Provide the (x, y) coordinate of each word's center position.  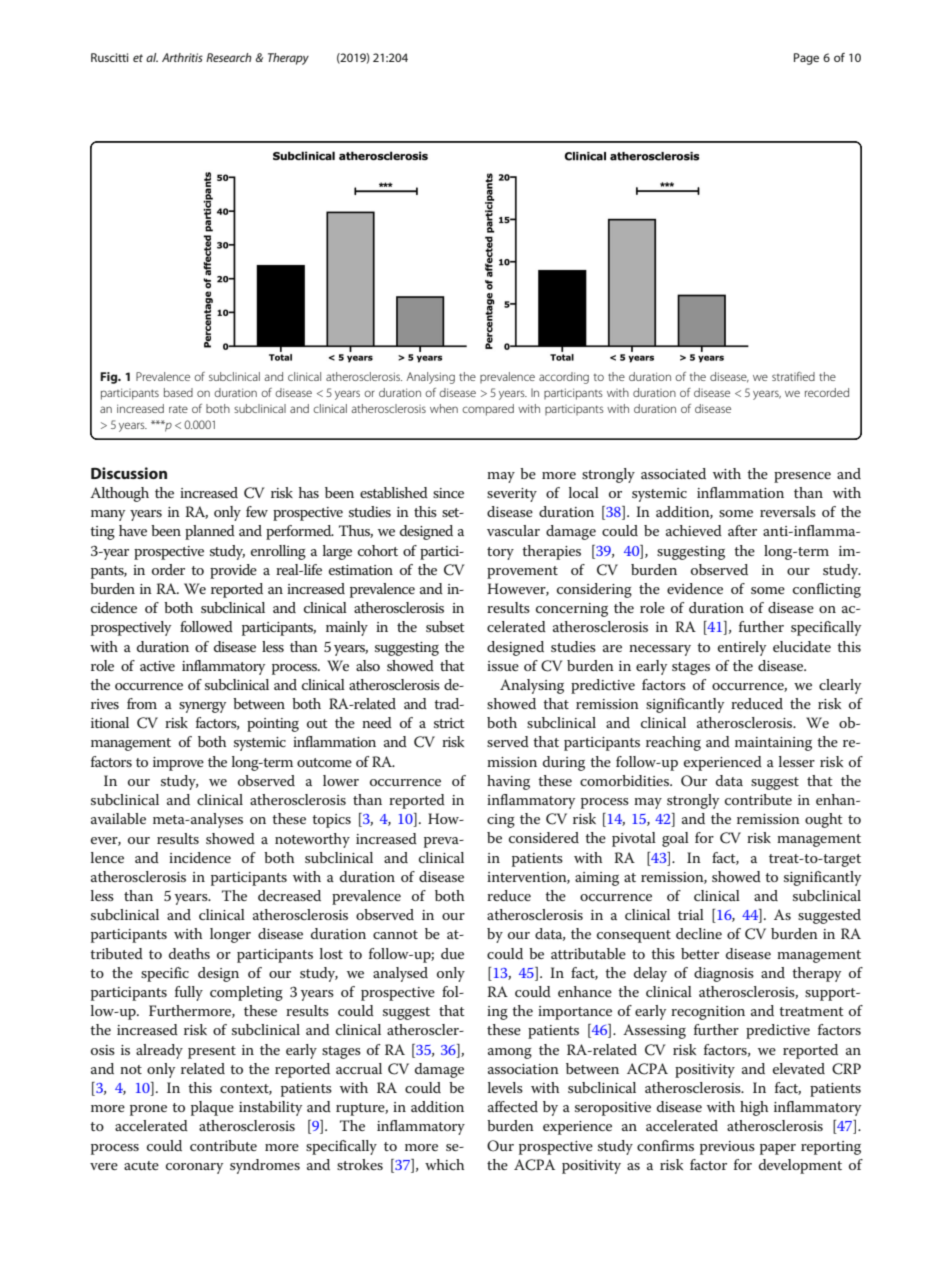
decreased (289, 895)
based (178, 392)
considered (544, 837)
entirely (742, 648)
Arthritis (182, 57)
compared (488, 410)
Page (806, 59)
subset (445, 626)
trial (691, 914)
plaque (212, 1108)
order (168, 569)
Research (229, 57)
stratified (793, 376)
